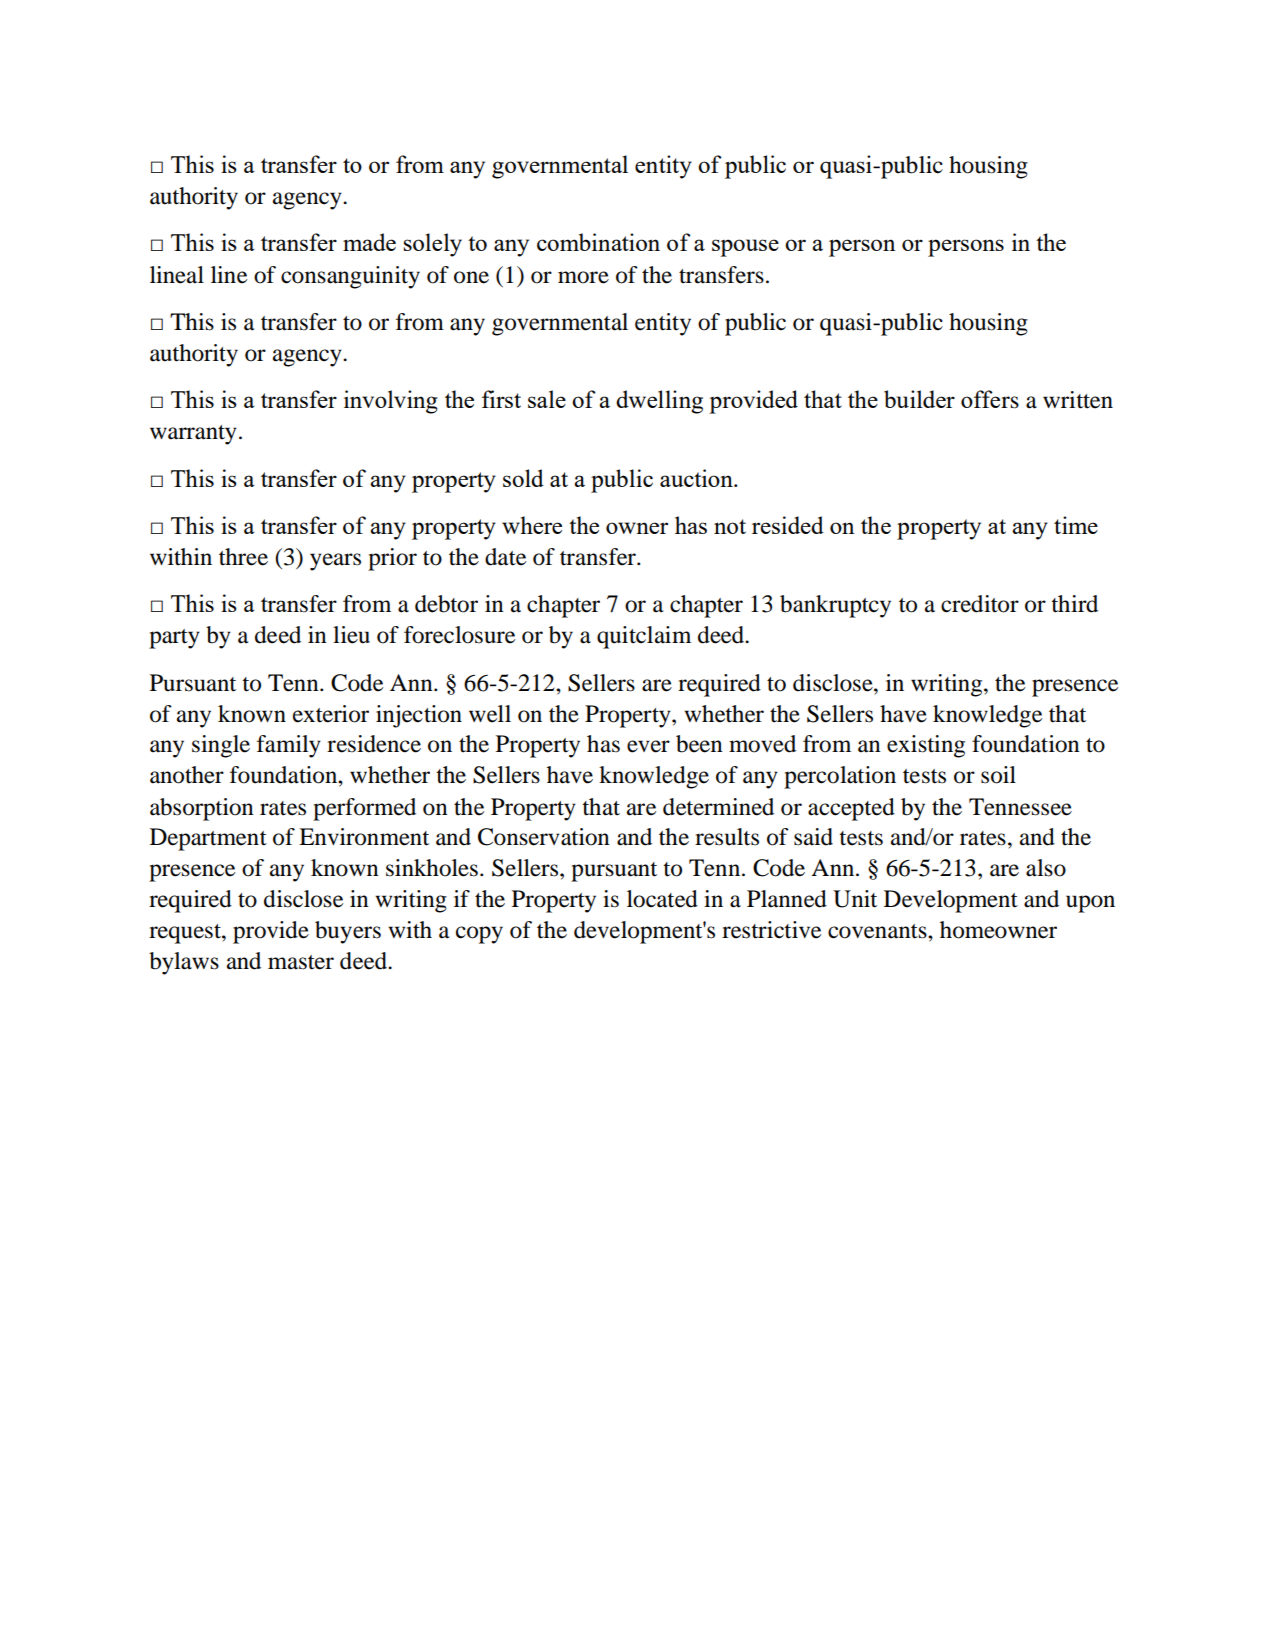 This document has width=1269, height=1642. What do you see at coordinates (878, 931) in the document?
I see `covenants` at bounding box center [878, 931].
